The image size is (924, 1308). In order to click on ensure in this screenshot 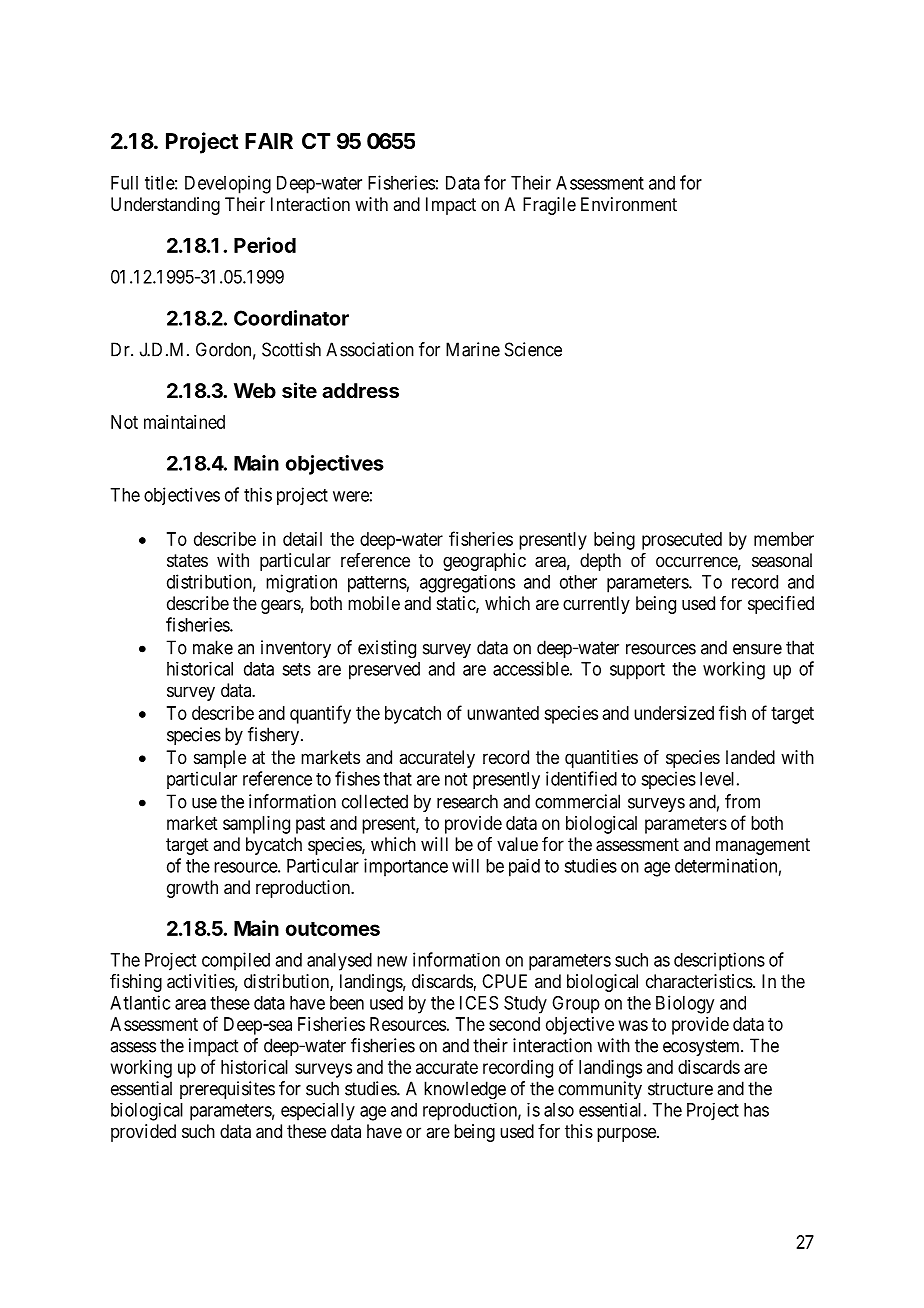, I will do `click(757, 649)`.
